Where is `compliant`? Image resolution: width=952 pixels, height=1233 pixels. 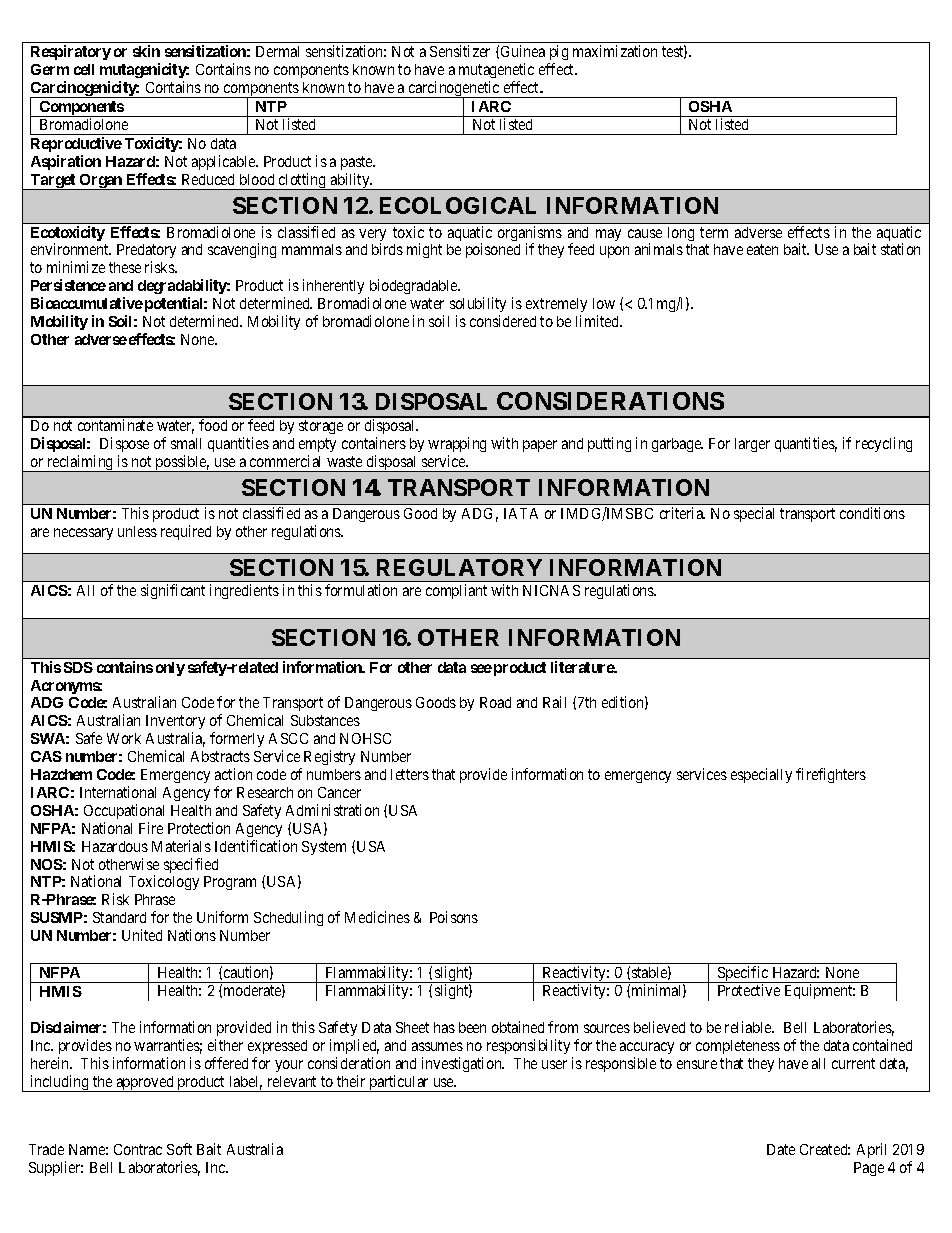 compliant is located at coordinates (456, 591).
